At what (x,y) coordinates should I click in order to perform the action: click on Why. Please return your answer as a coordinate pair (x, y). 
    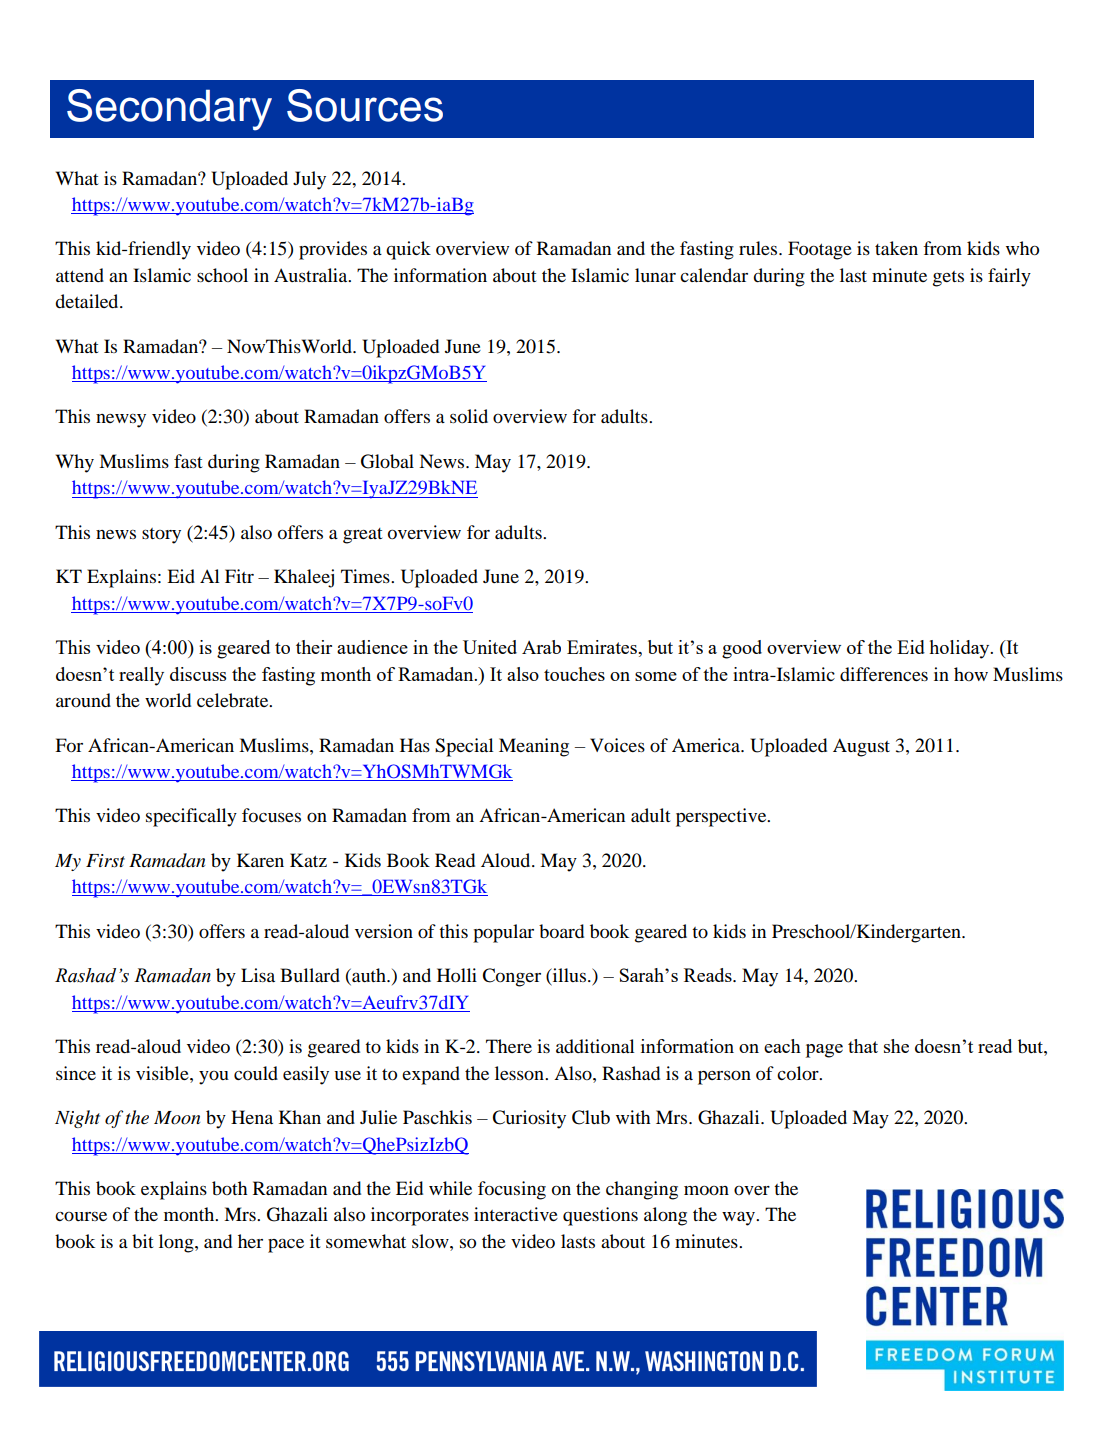
    Looking at the image, I should click on (75, 463).
